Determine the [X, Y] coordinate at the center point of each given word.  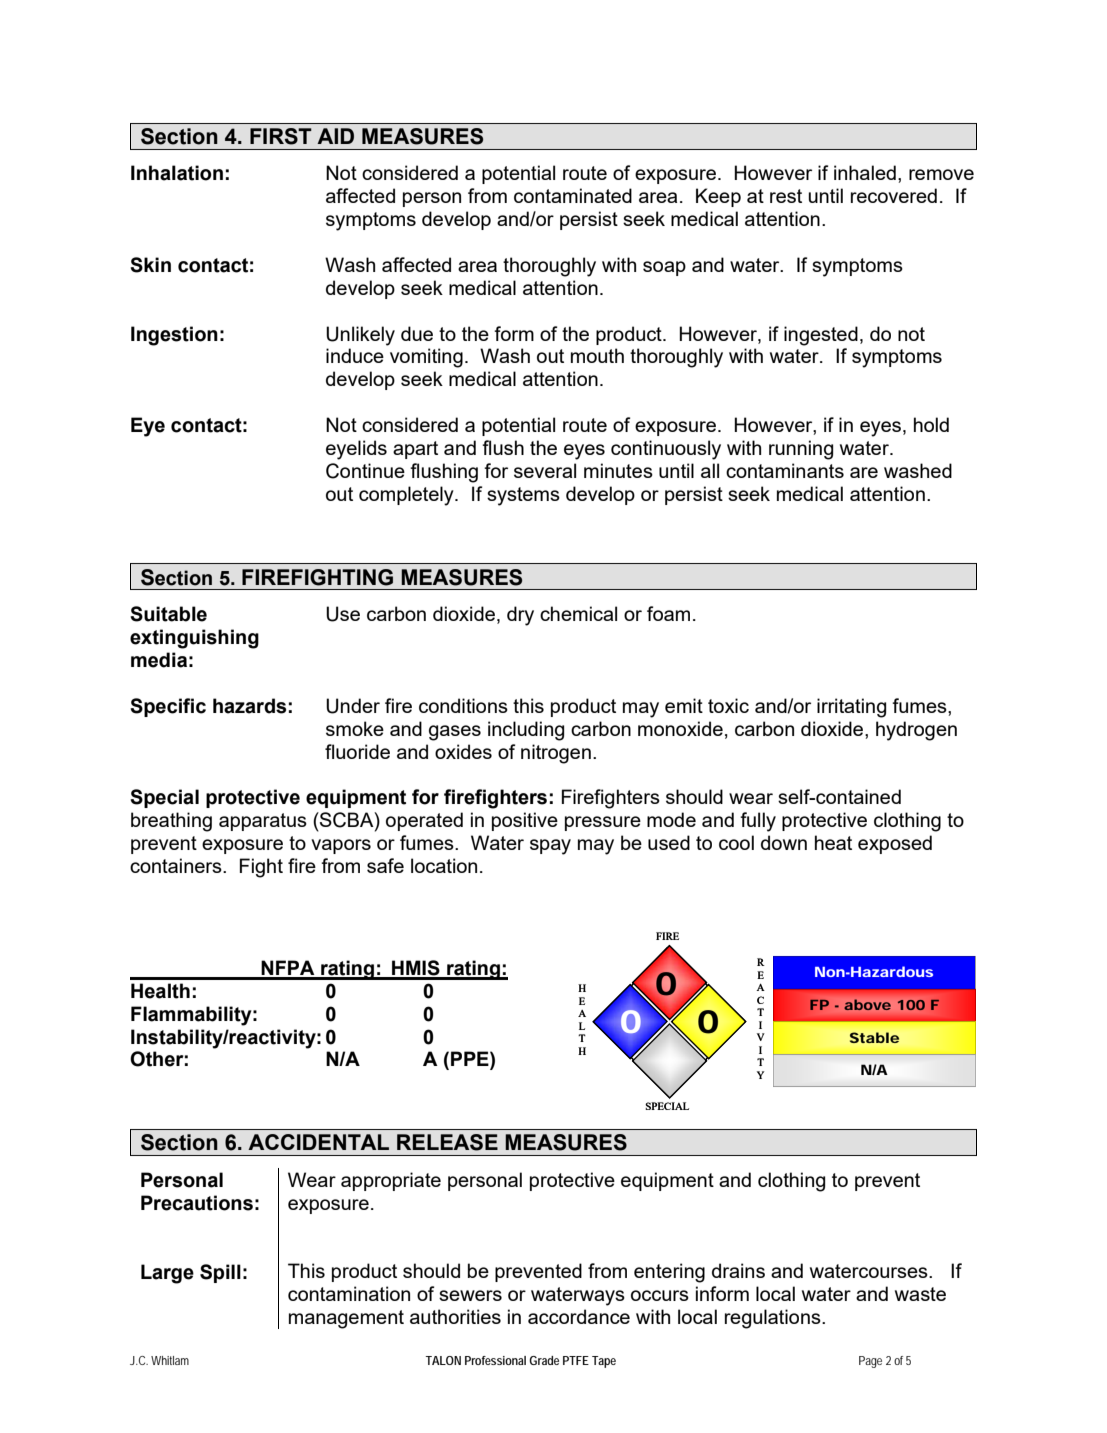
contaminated [573, 195]
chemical [578, 613]
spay [550, 847]
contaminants [785, 470]
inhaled [865, 172]
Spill [220, 1273]
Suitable [168, 614]
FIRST [281, 136]
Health [160, 991]
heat [833, 842]
